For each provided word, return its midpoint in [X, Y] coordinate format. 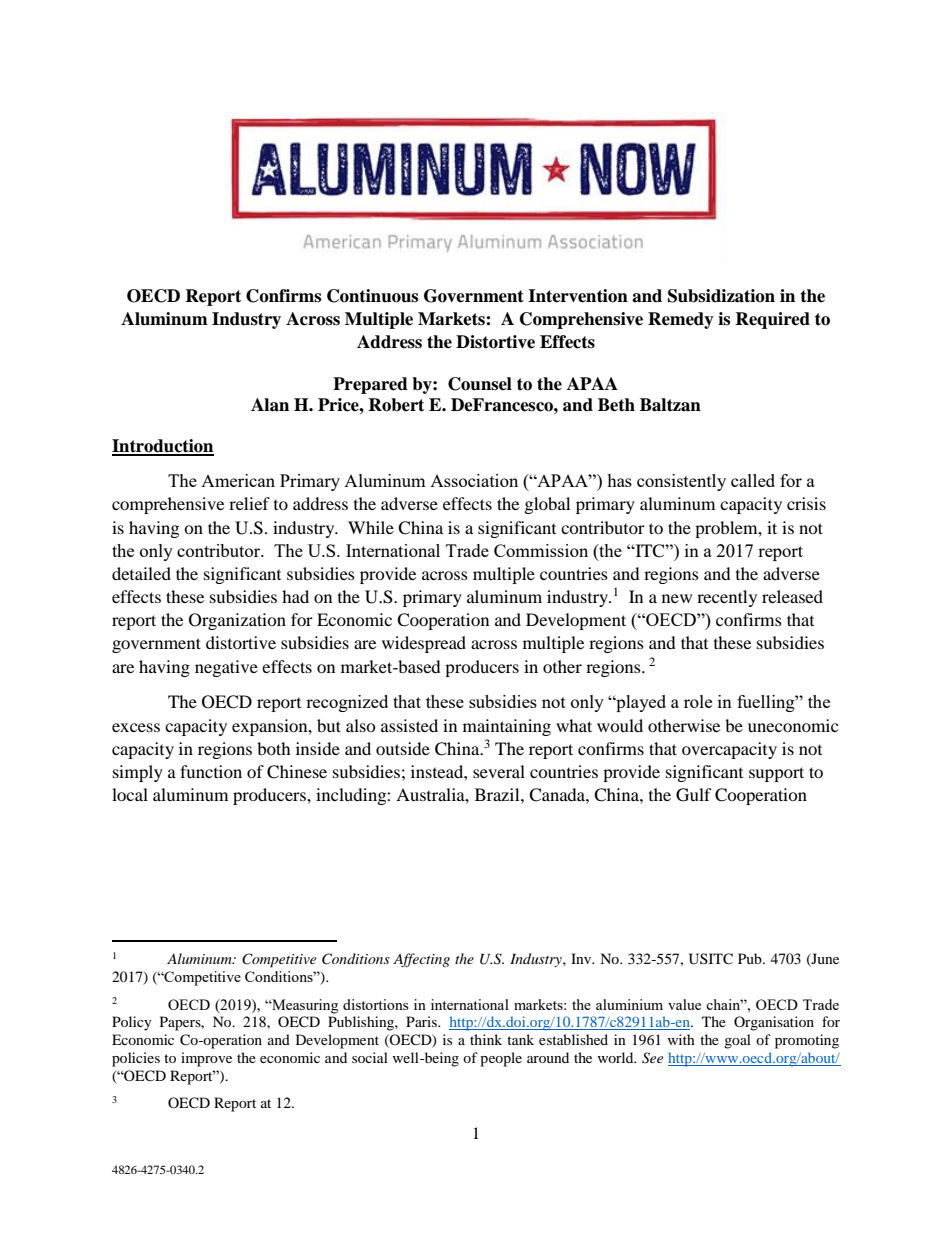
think [486, 1039]
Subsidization [721, 296]
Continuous [372, 296]
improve [206, 1059]
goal [737, 1041]
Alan [270, 405]
